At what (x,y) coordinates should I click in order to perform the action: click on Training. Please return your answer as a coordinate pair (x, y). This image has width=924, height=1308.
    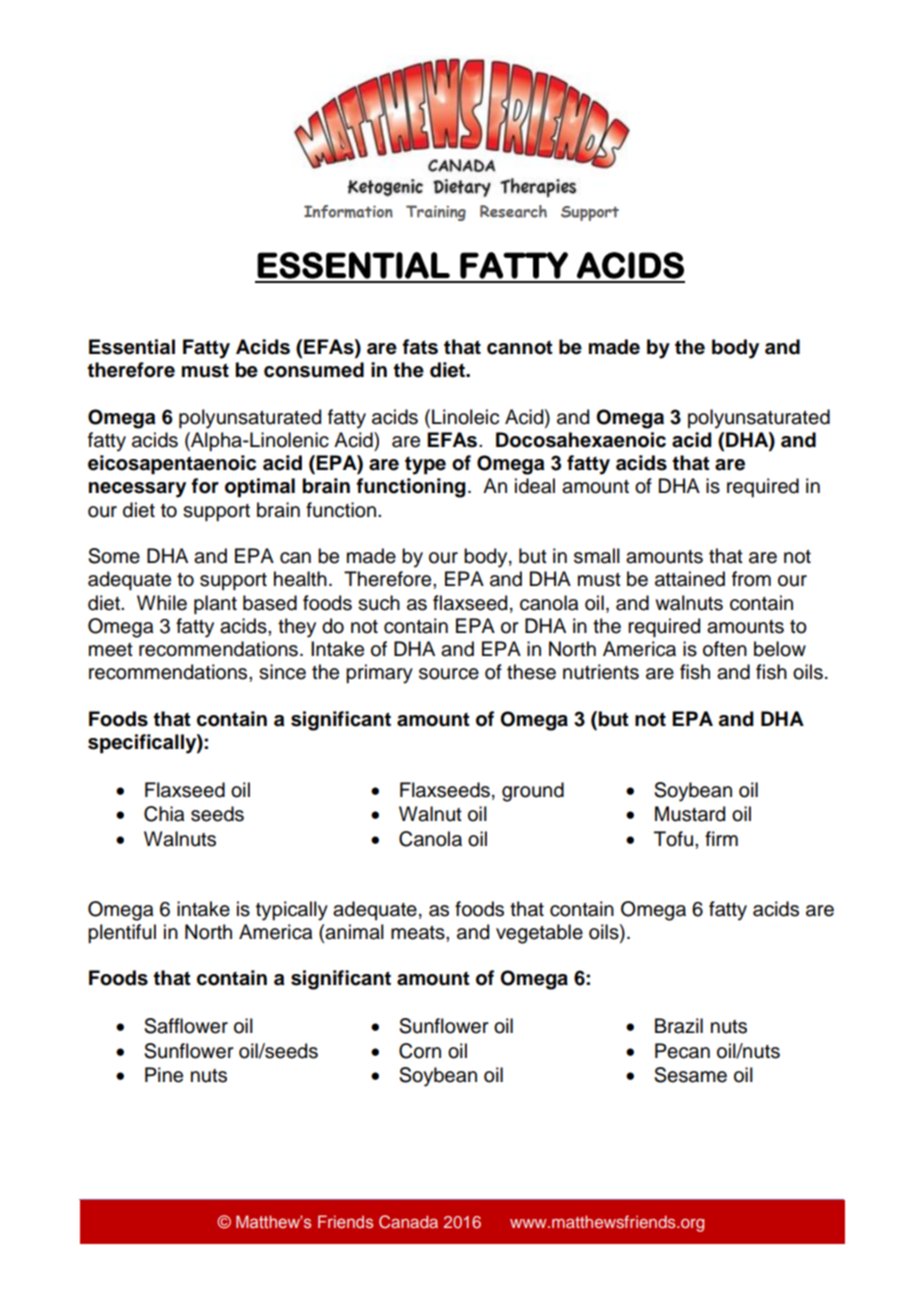
    Looking at the image, I should click on (436, 213).
